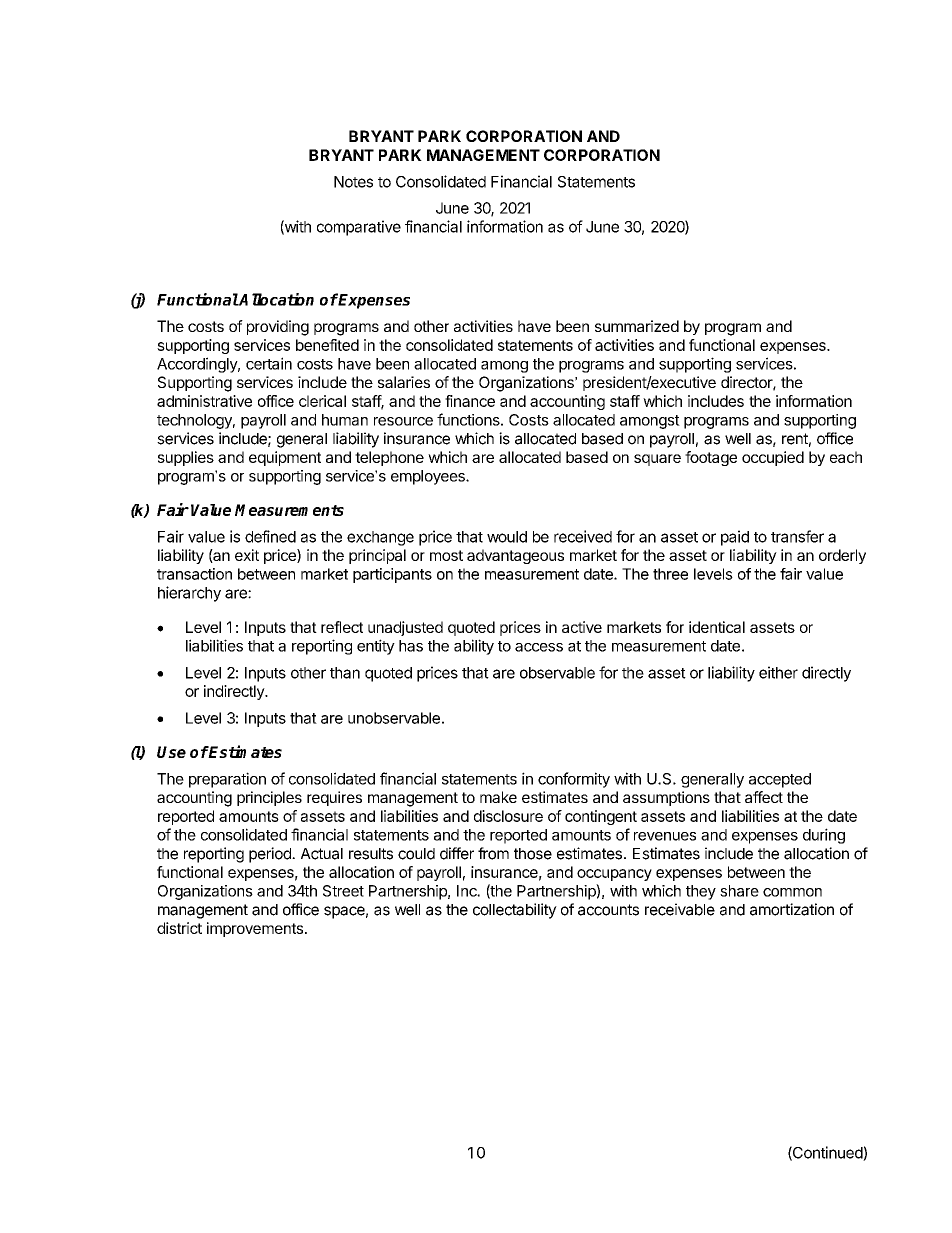 The height and width of the screenshot is (1233, 952). I want to click on summarized, so click(637, 326).
